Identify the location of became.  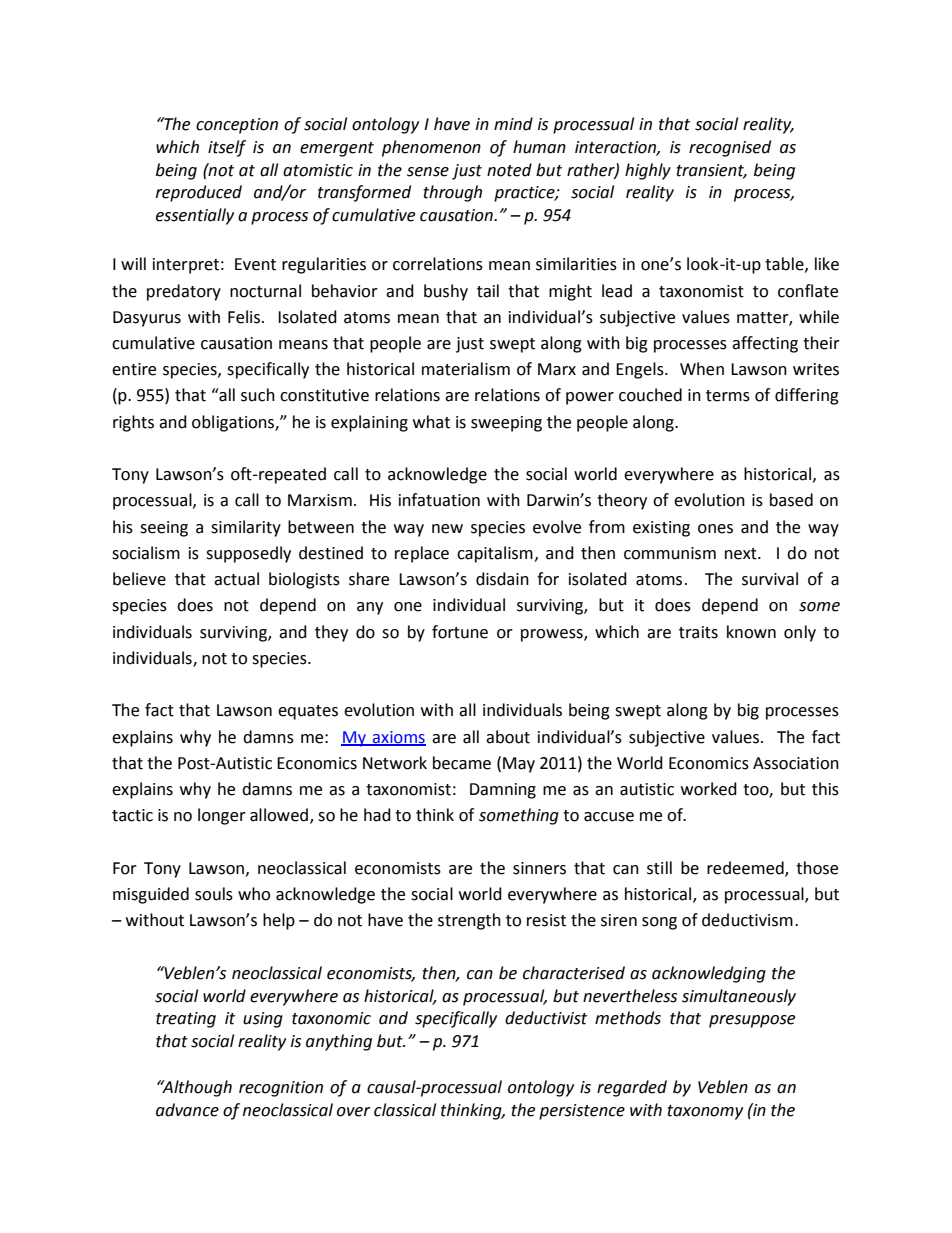
(462, 763).
